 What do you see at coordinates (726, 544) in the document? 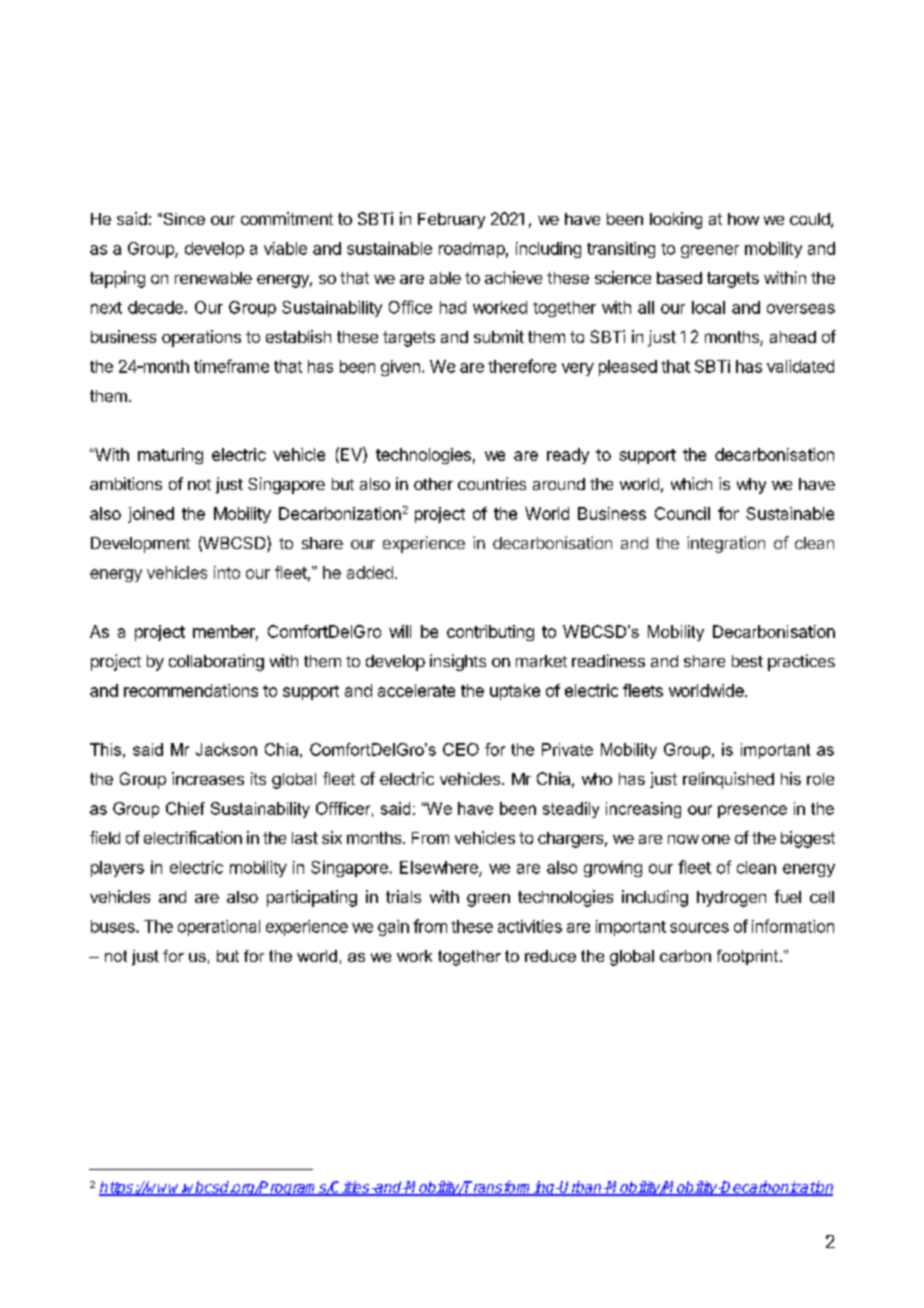
I see `integration` at bounding box center [726, 544].
